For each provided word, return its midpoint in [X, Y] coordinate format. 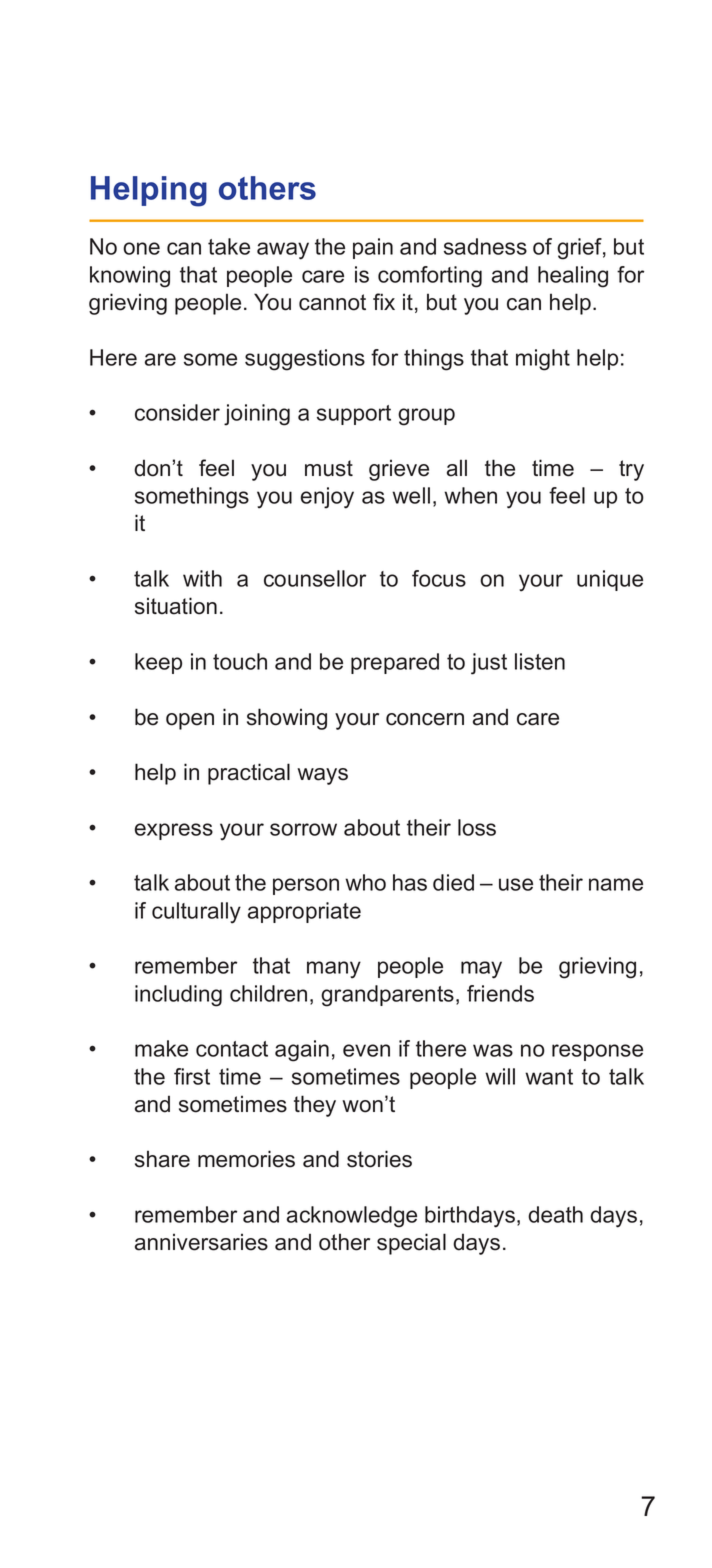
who [365, 882]
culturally [196, 913]
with [202, 578]
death [555, 1214]
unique [610, 580]
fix [384, 301]
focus [439, 578]
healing [573, 277]
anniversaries [201, 1242]
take [229, 246]
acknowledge [352, 1217]
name [616, 884]
